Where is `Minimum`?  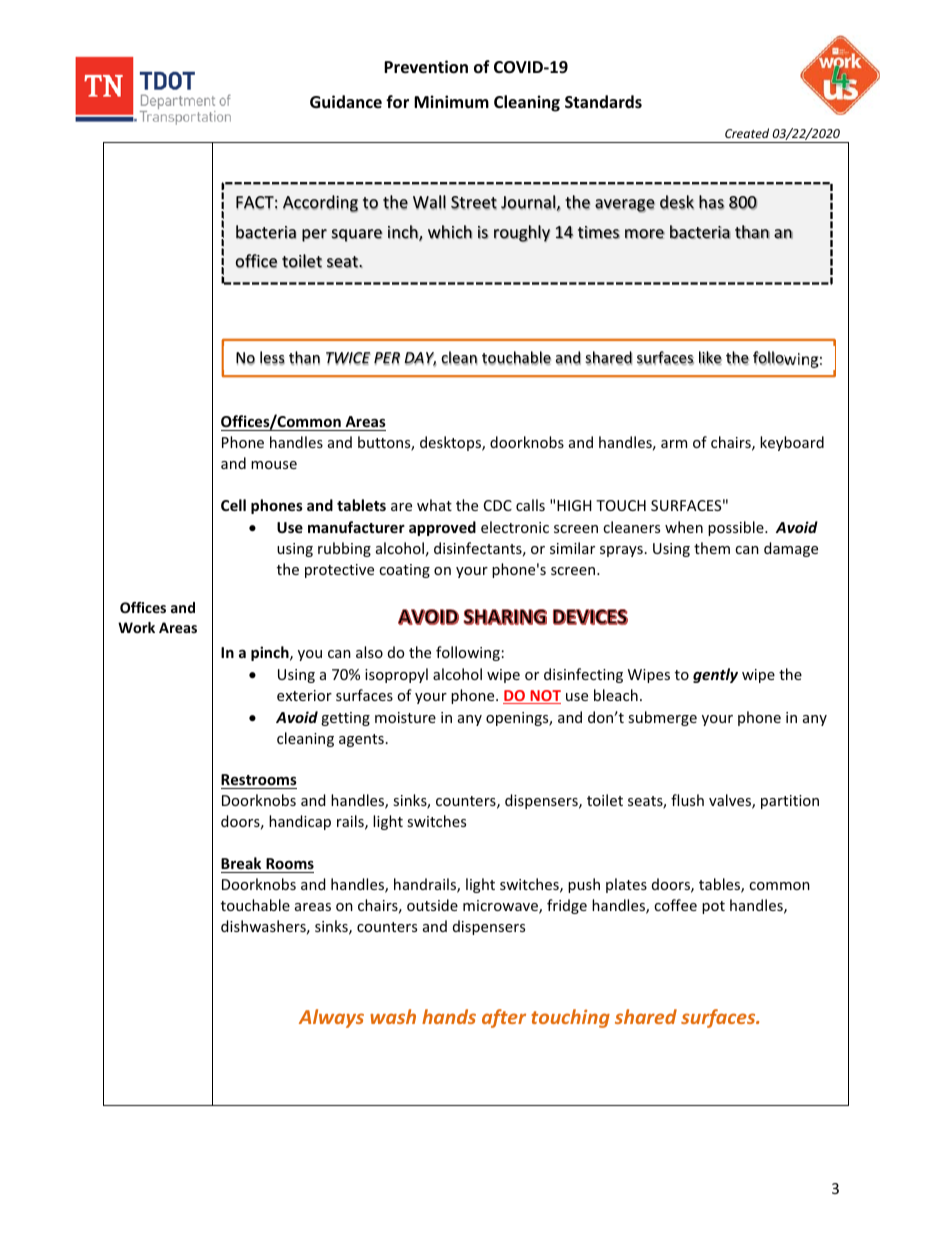 Minimum is located at coordinates (451, 101).
